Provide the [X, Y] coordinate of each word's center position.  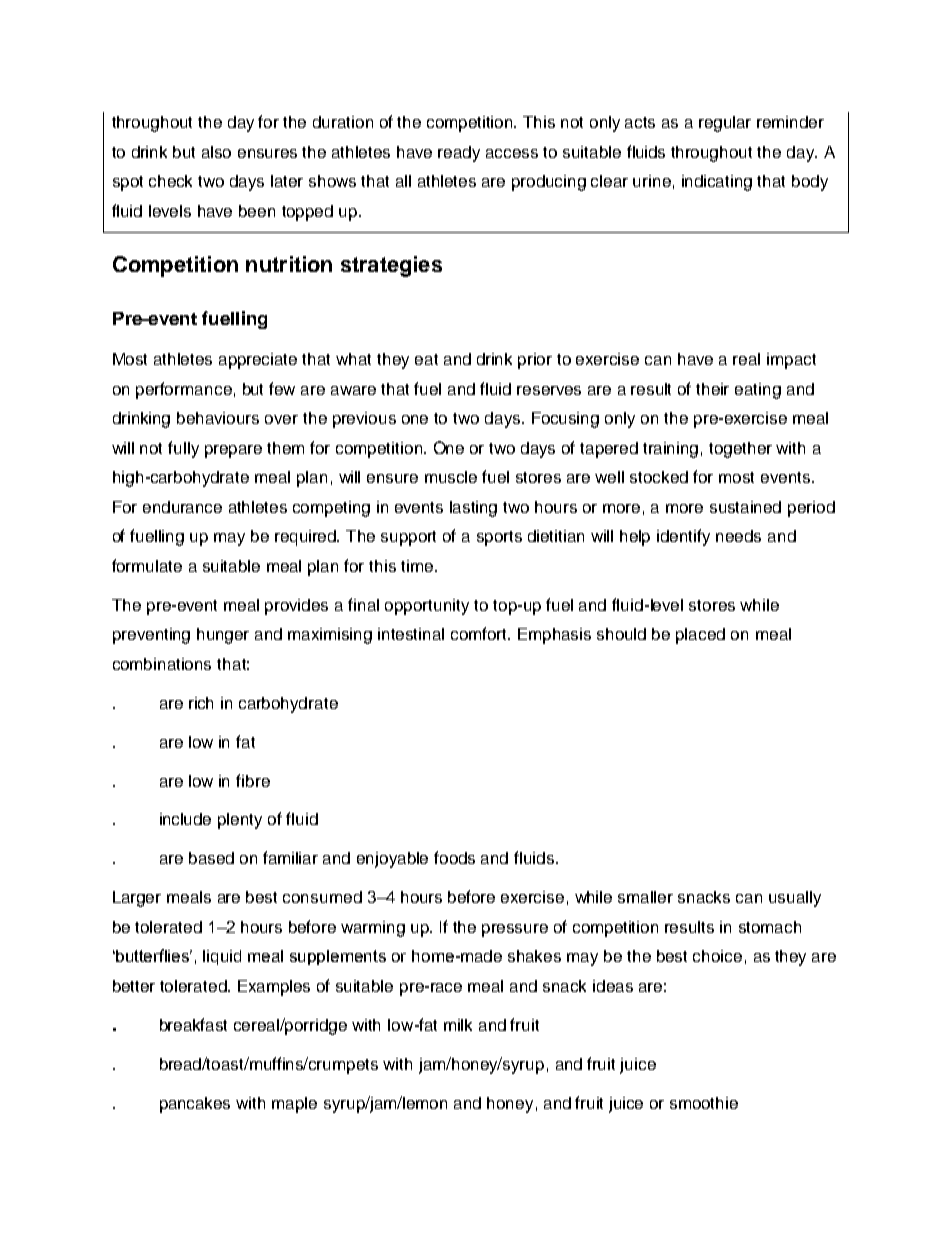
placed [700, 636]
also [216, 152]
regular [725, 124]
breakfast [193, 1024]
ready [459, 154]
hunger [223, 636]
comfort [480, 633]
